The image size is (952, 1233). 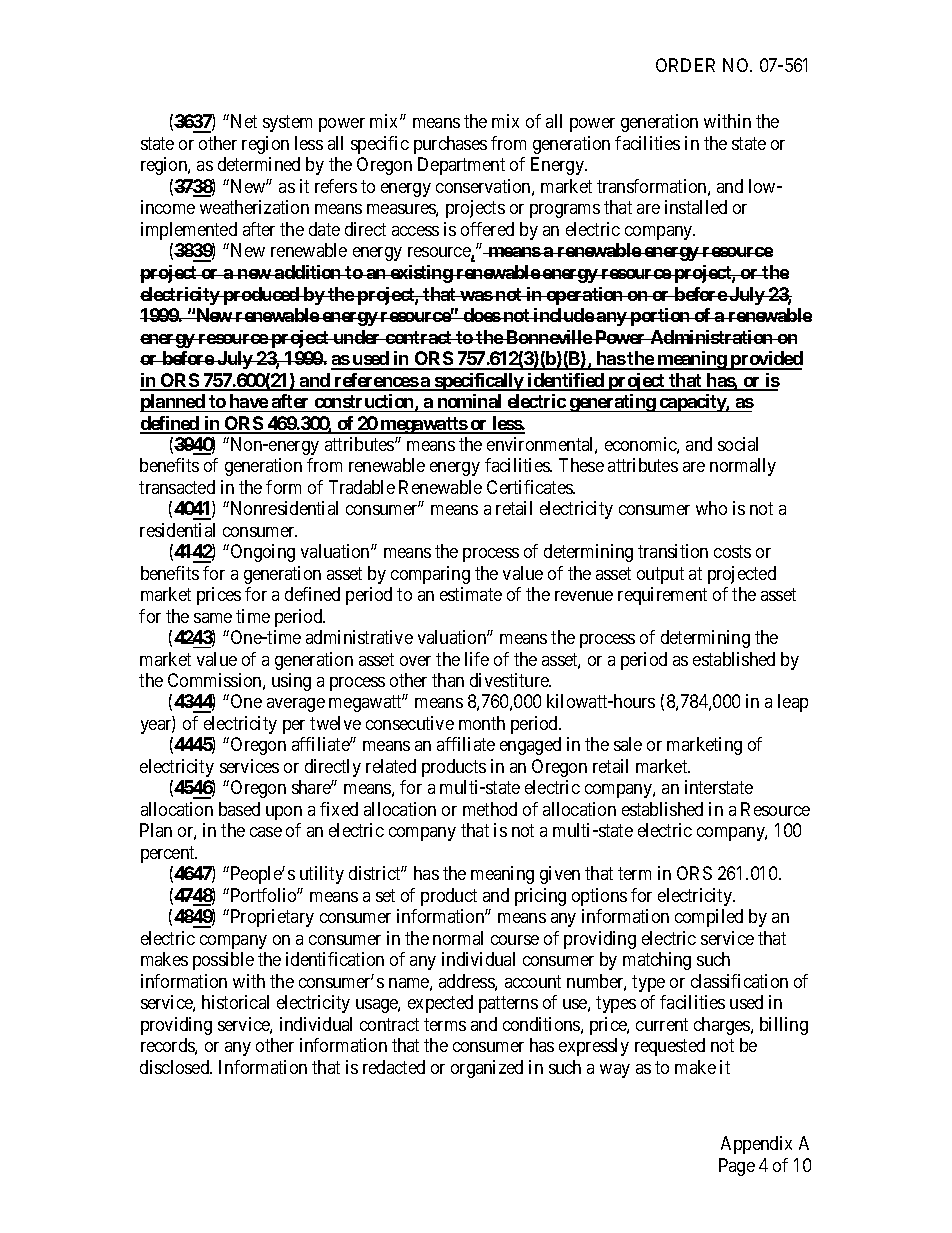 I want to click on system, so click(x=287, y=124).
